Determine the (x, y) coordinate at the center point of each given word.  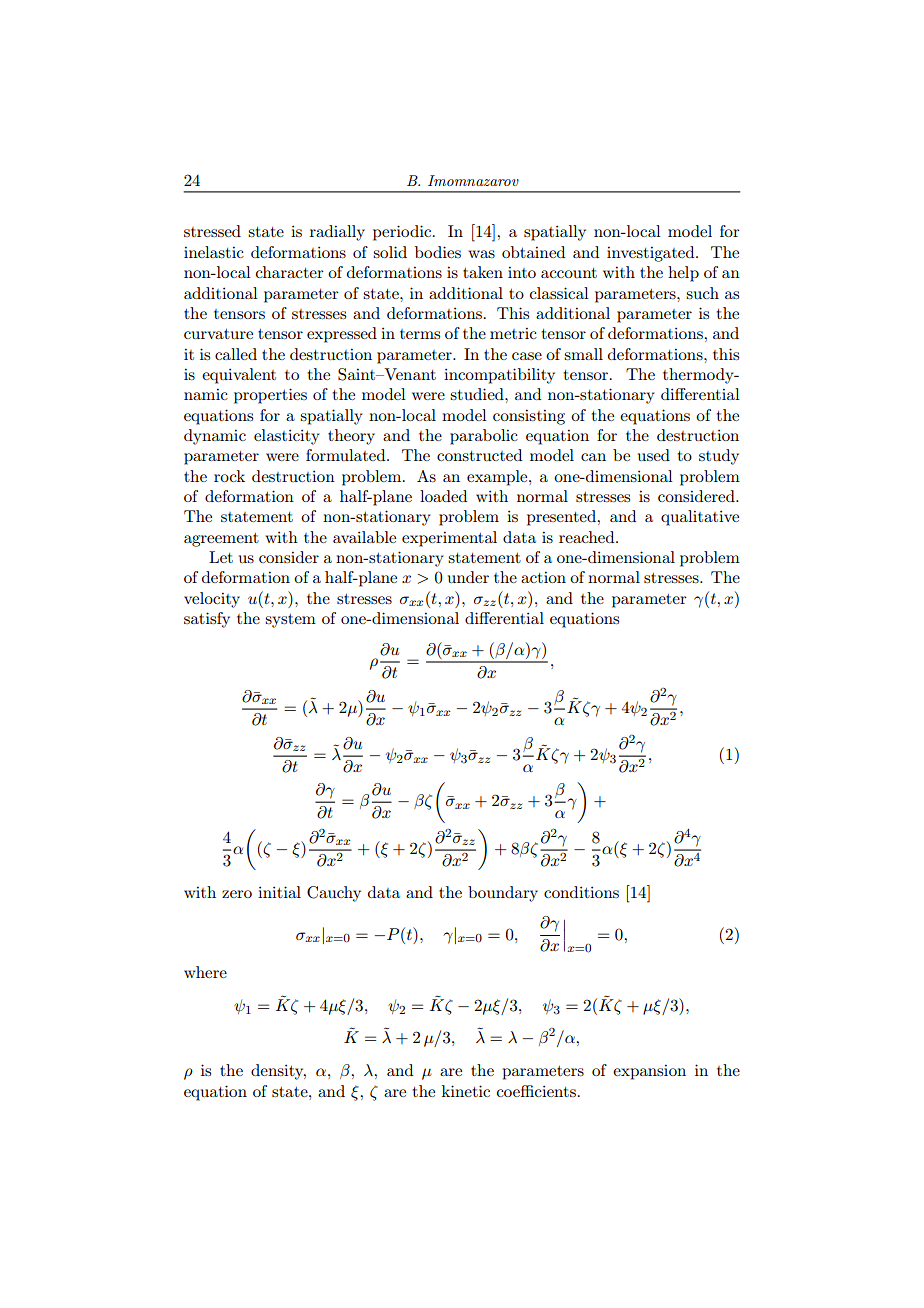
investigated (652, 254)
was (481, 254)
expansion (649, 1072)
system (290, 621)
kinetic (466, 1091)
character (290, 272)
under (468, 577)
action (543, 577)
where (205, 972)
